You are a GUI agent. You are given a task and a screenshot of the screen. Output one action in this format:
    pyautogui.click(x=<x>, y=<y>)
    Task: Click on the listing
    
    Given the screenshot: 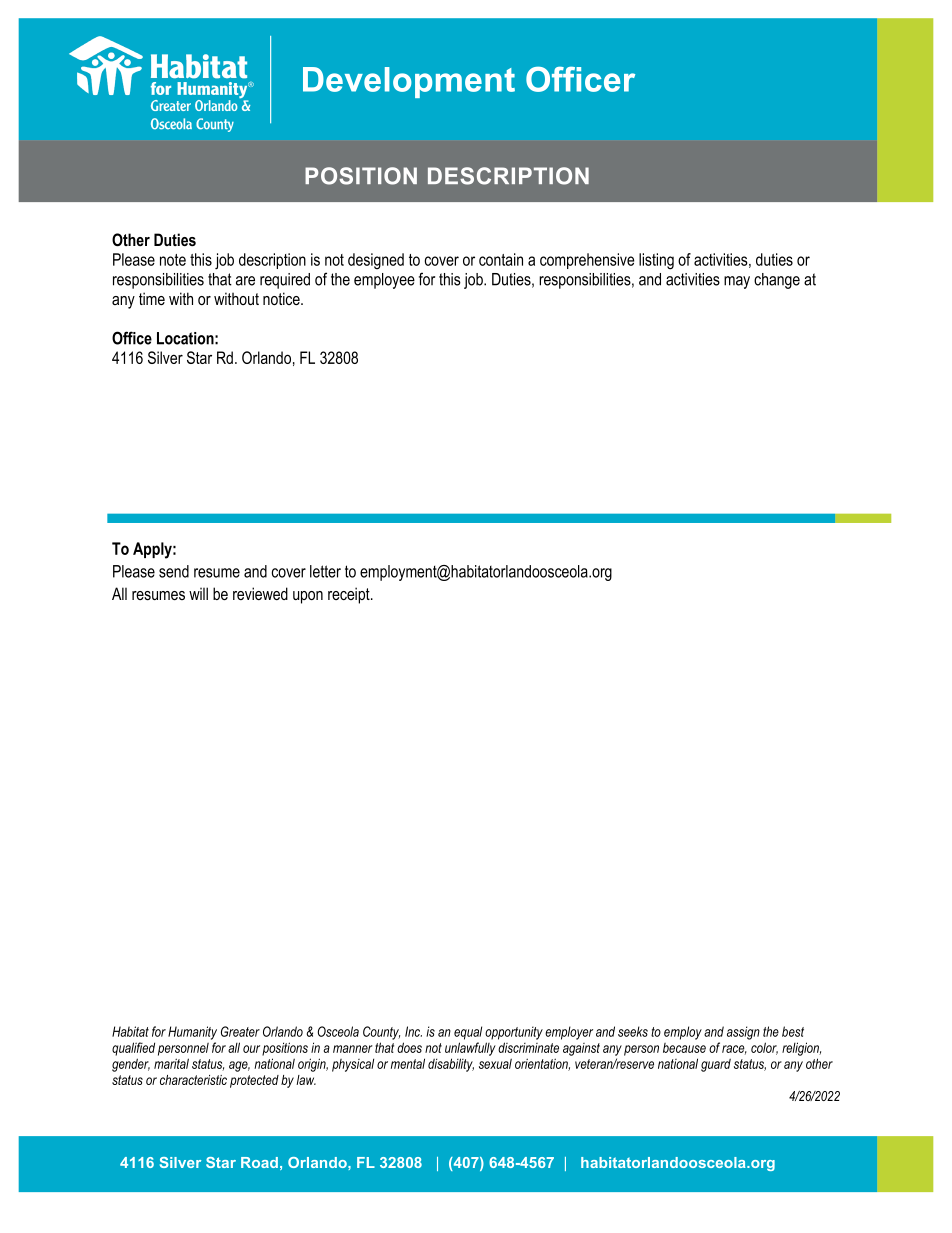 What is the action you would take?
    pyautogui.click(x=656, y=261)
